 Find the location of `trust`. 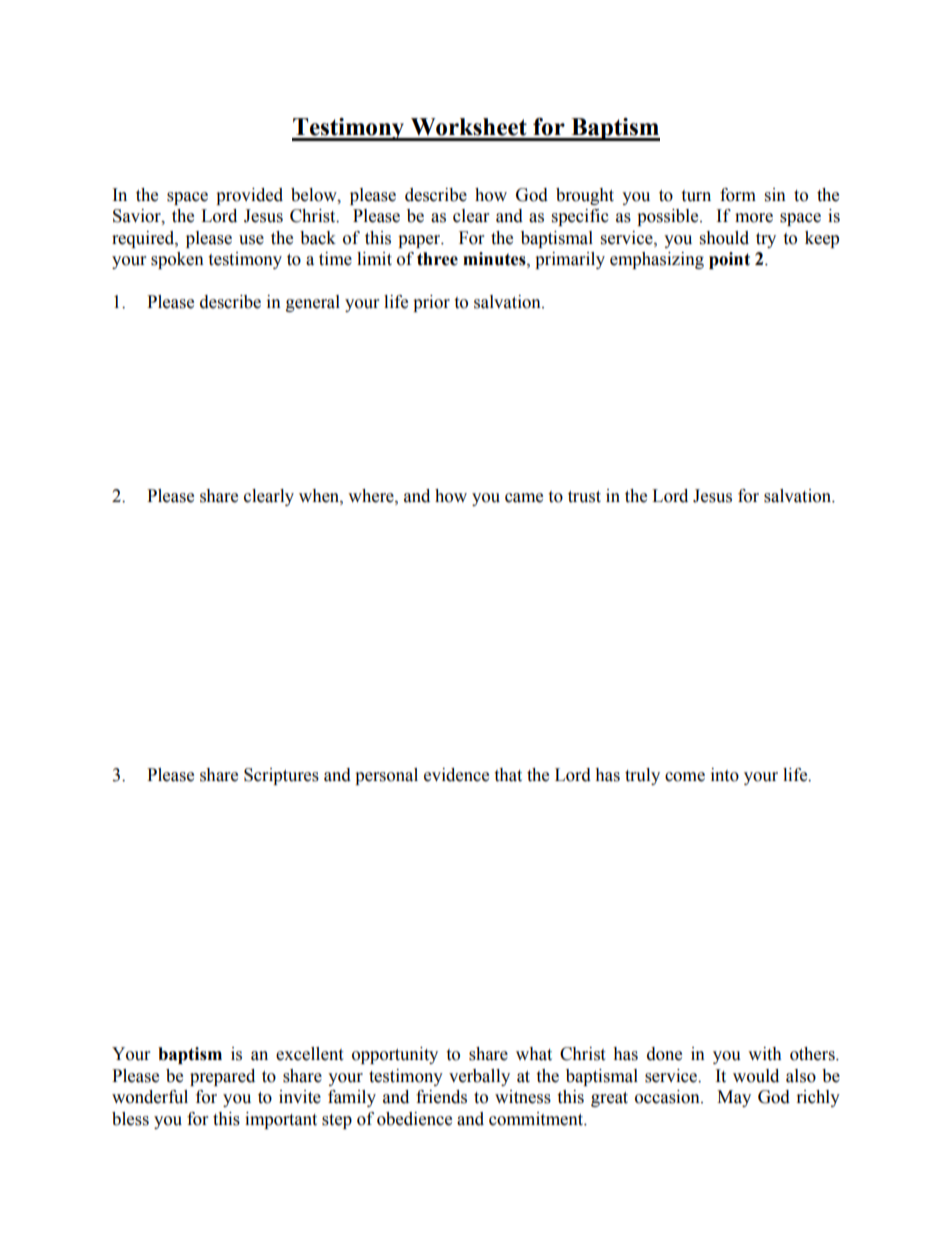

trust is located at coordinates (584, 497).
